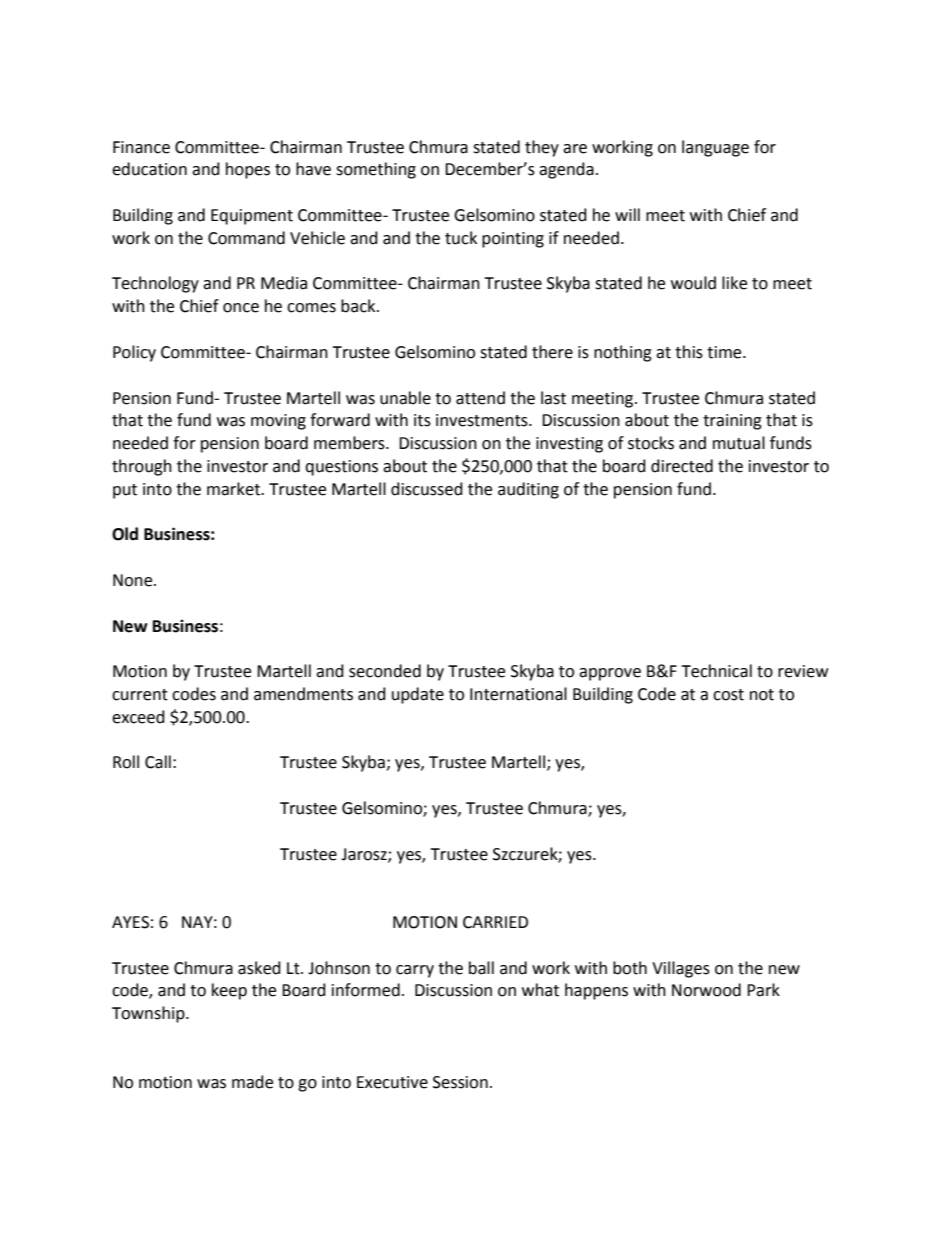  What do you see at coordinates (716, 671) in the document?
I see `Technical` at bounding box center [716, 671].
